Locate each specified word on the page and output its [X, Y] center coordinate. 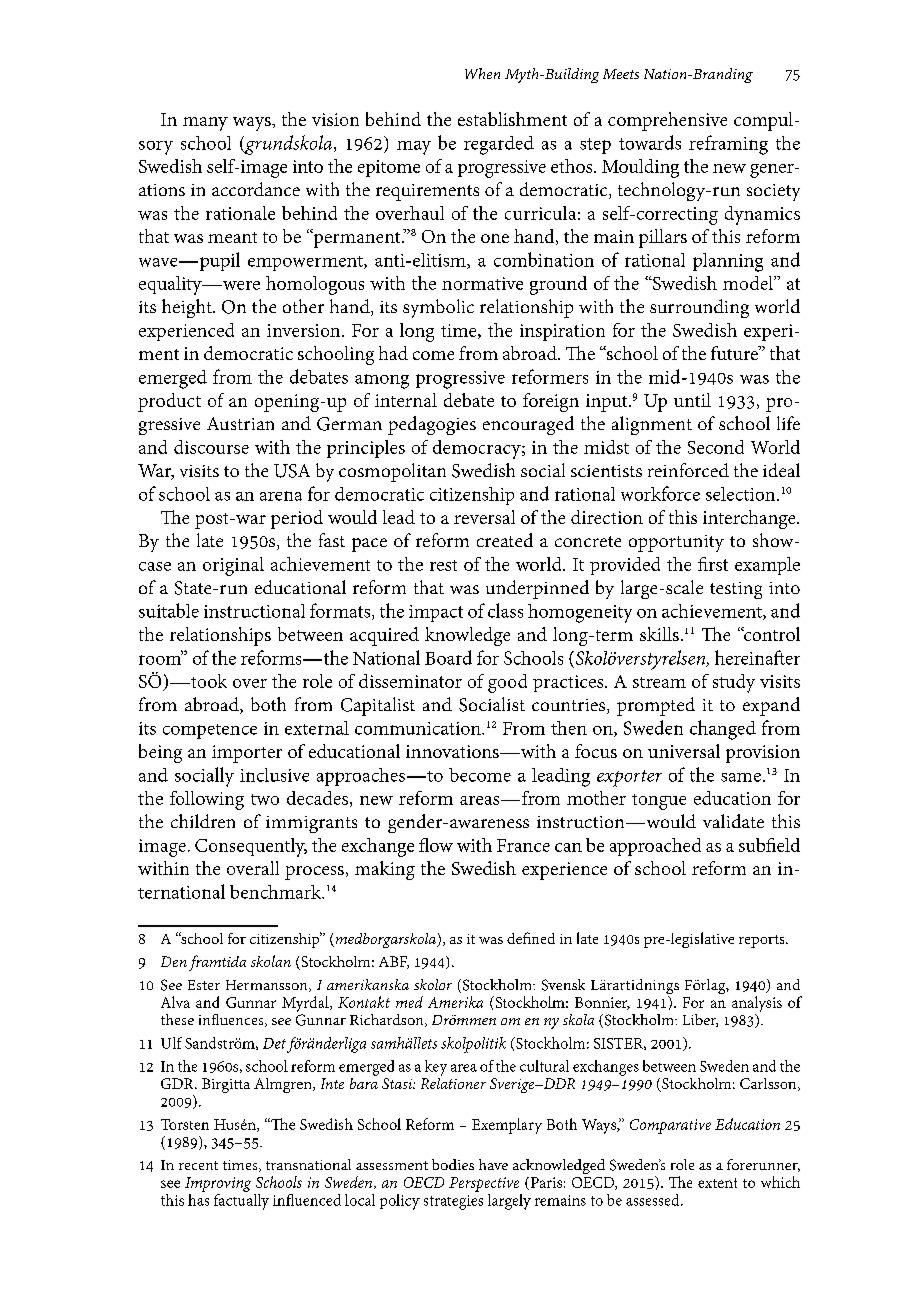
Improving [218, 1184]
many [205, 124]
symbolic [438, 308]
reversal [484, 517]
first [713, 564]
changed [723, 730]
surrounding [699, 308]
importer [247, 754]
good [507, 683]
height [188, 308]
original [233, 566]
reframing [728, 145]
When [482, 73]
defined [531, 938]
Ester [204, 985]
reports [763, 941]
